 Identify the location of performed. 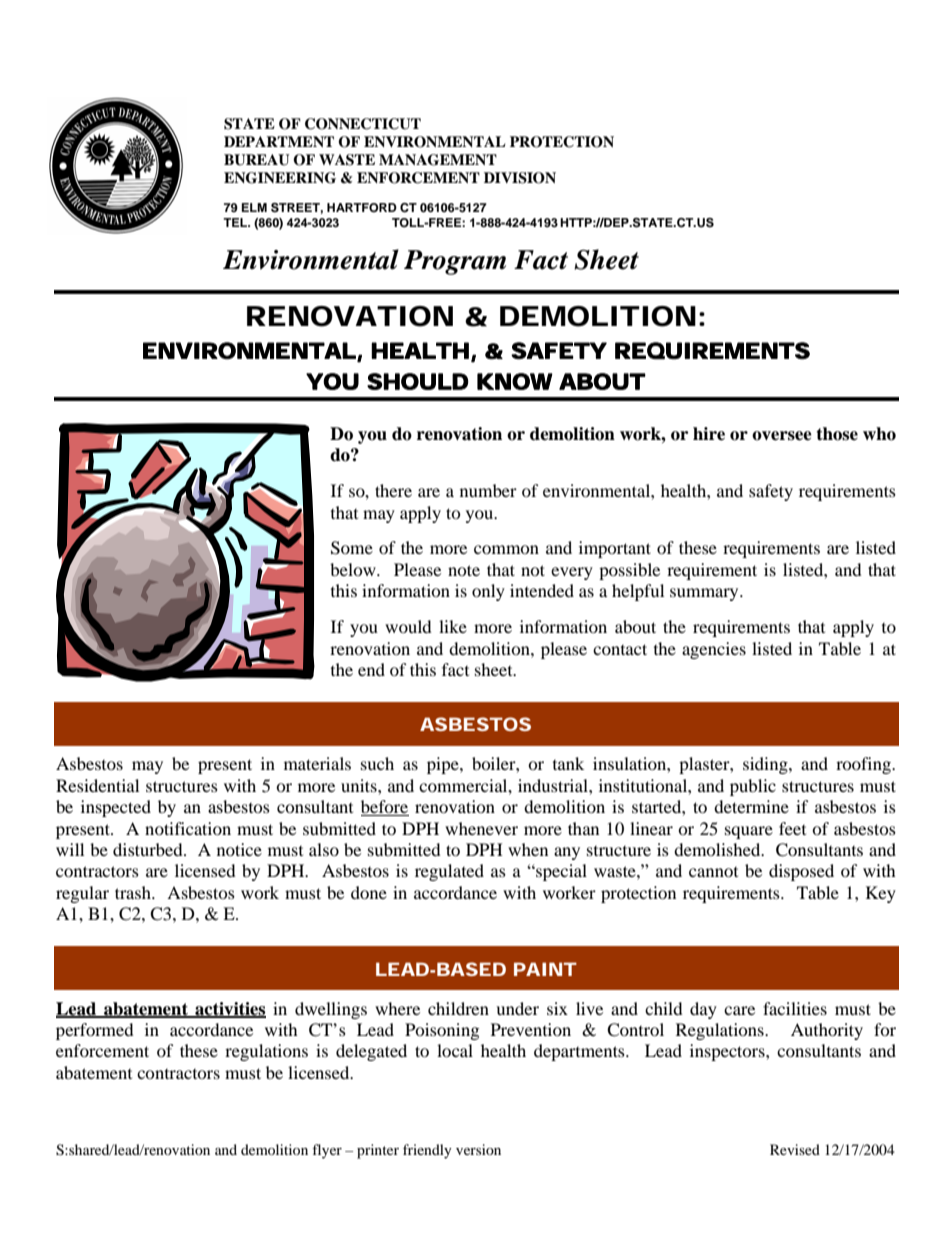
(95, 1031).
